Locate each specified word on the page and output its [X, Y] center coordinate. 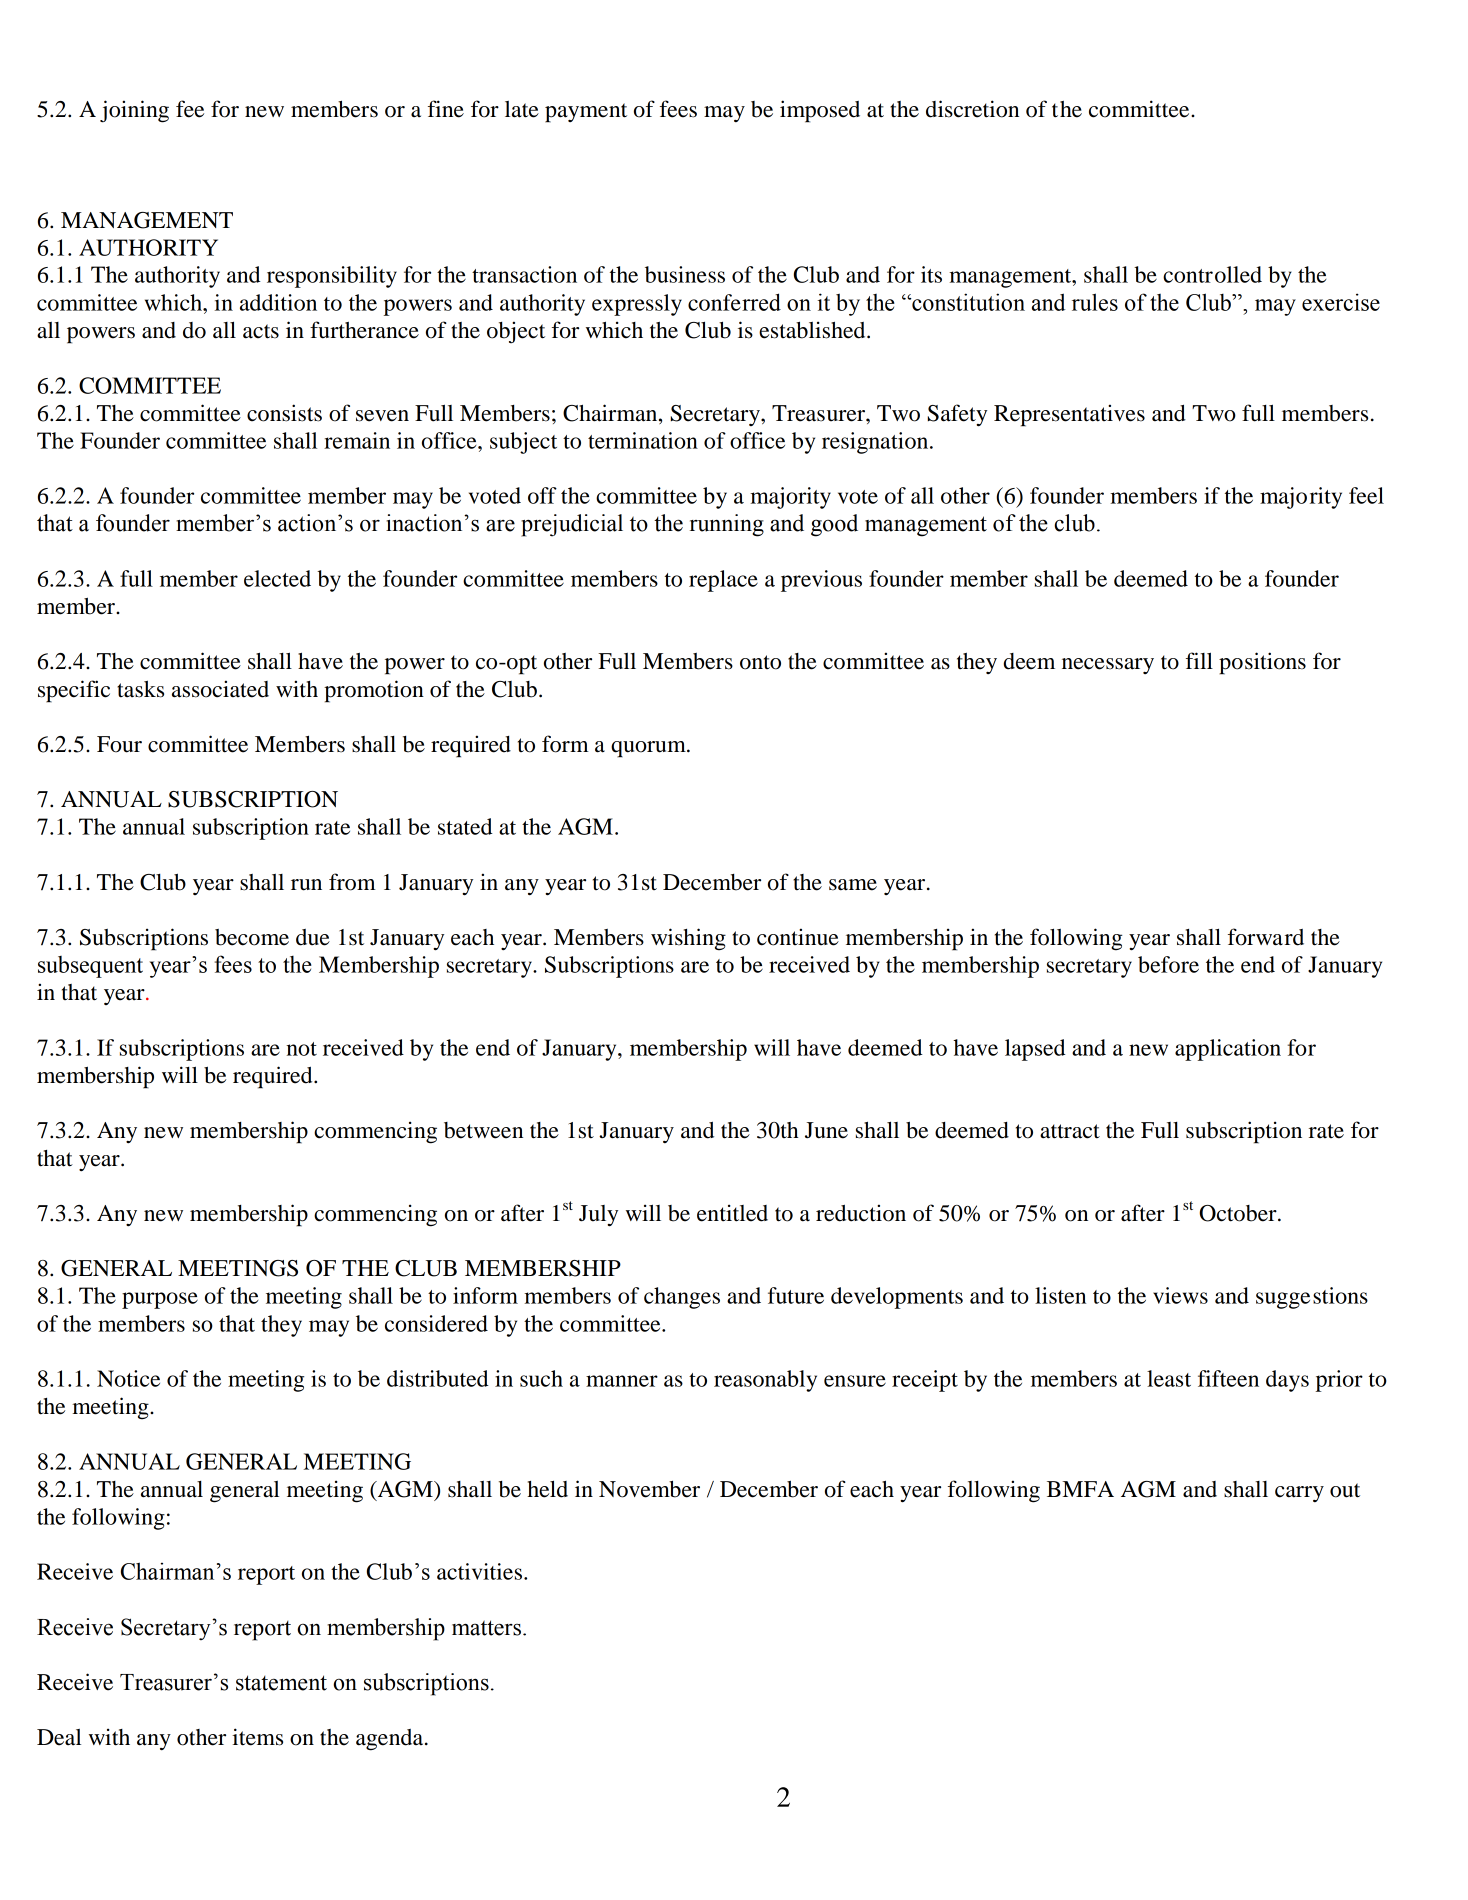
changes [682, 1298]
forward [1266, 937]
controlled [1212, 274]
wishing [688, 939]
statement [281, 1683]
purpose [160, 1300]
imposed [820, 111]
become [252, 937]
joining [134, 111]
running [727, 525]
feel [1366, 495]
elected [277, 578]
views [1180, 1295]
